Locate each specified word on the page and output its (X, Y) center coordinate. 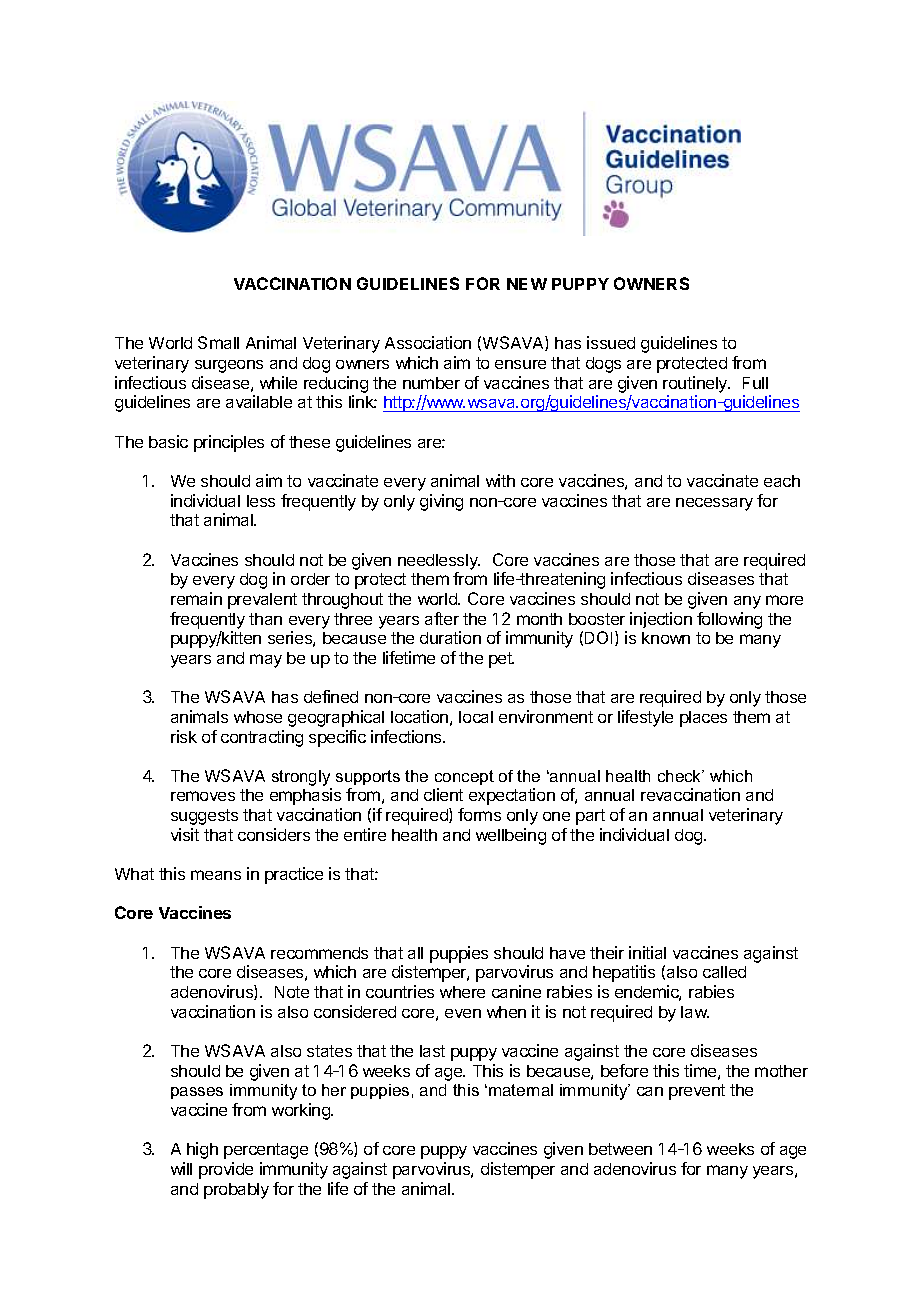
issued (611, 342)
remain (196, 598)
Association (428, 342)
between (620, 1149)
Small (218, 342)
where (462, 992)
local (476, 717)
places (703, 719)
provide (226, 1170)
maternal (521, 1090)
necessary (714, 504)
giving (441, 502)
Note (292, 992)
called (724, 972)
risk (184, 736)
